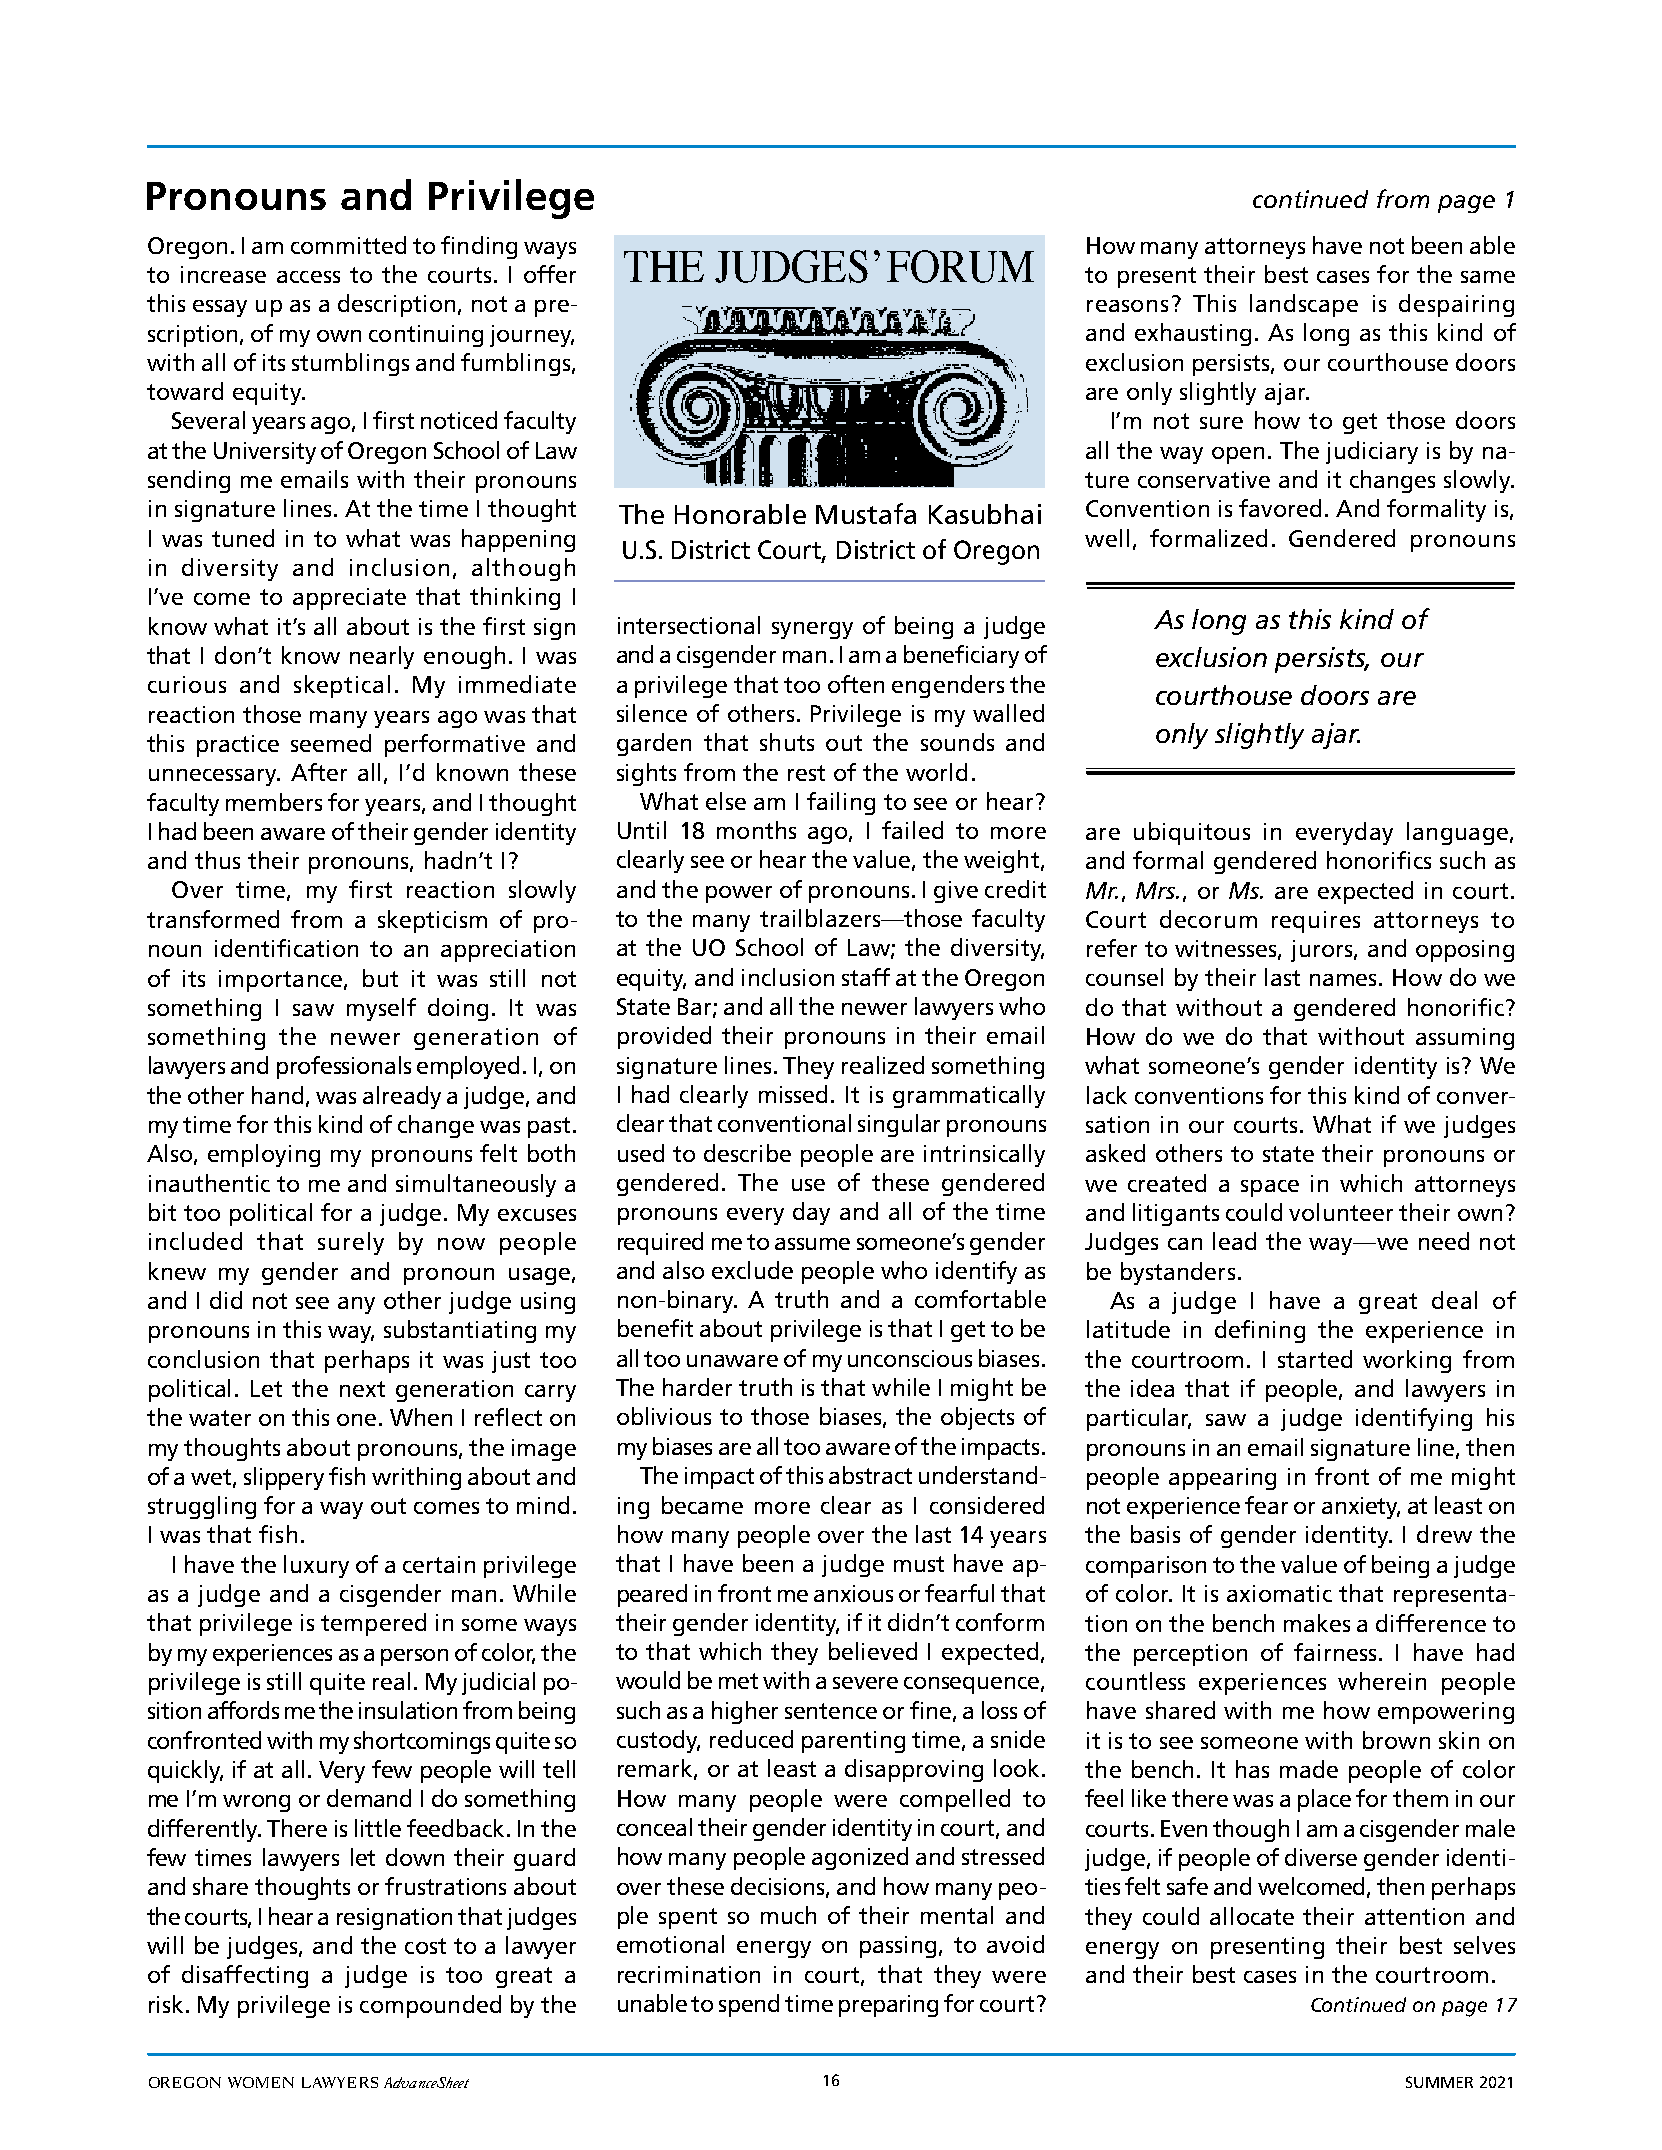 Image resolution: width=1662 pixels, height=2150 pixels. What do you see at coordinates (308, 277) in the screenshot?
I see `access` at bounding box center [308, 277].
